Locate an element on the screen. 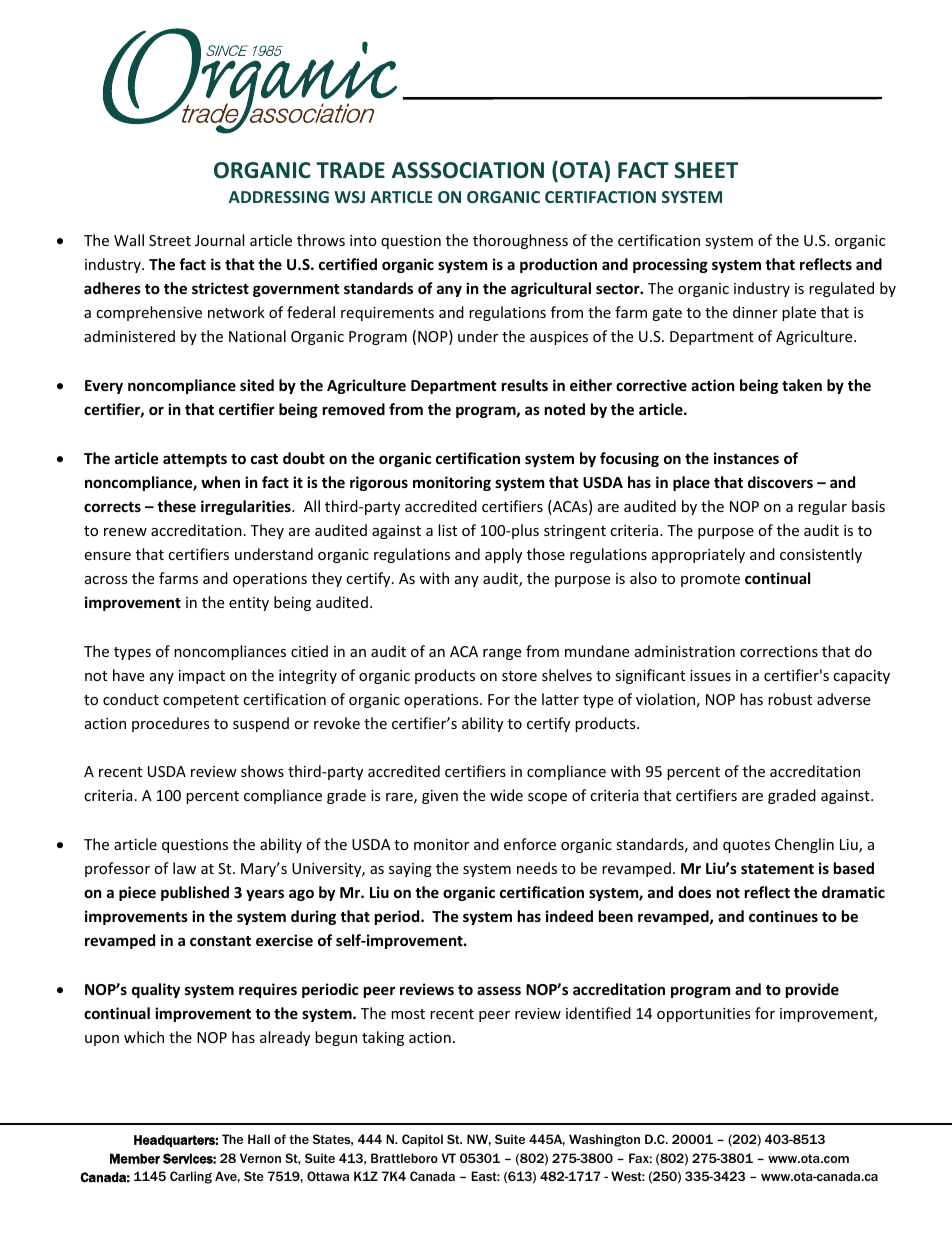  SHEET is located at coordinates (706, 170).
